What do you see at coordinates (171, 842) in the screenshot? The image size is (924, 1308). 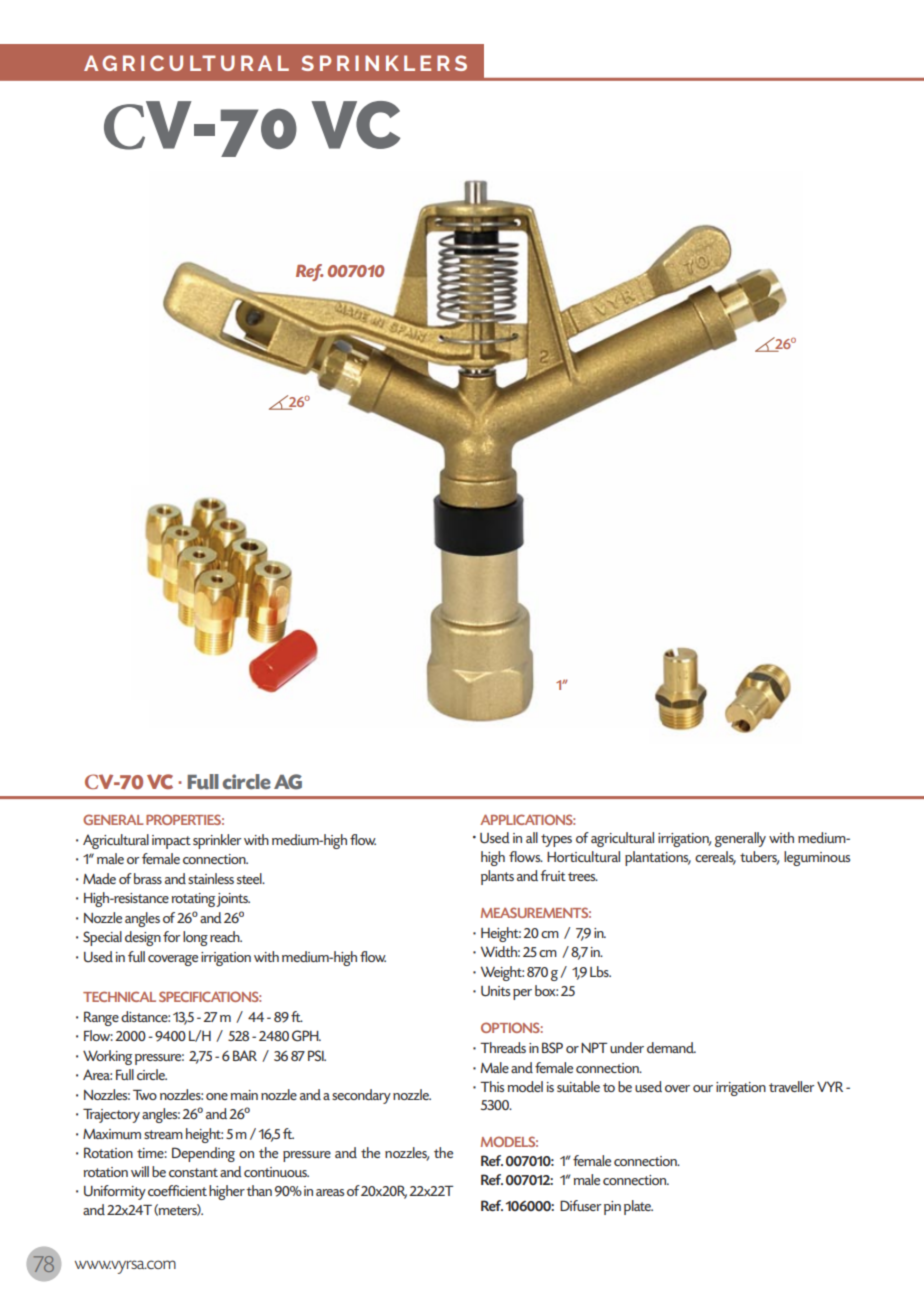 I see `impact` at bounding box center [171, 842].
